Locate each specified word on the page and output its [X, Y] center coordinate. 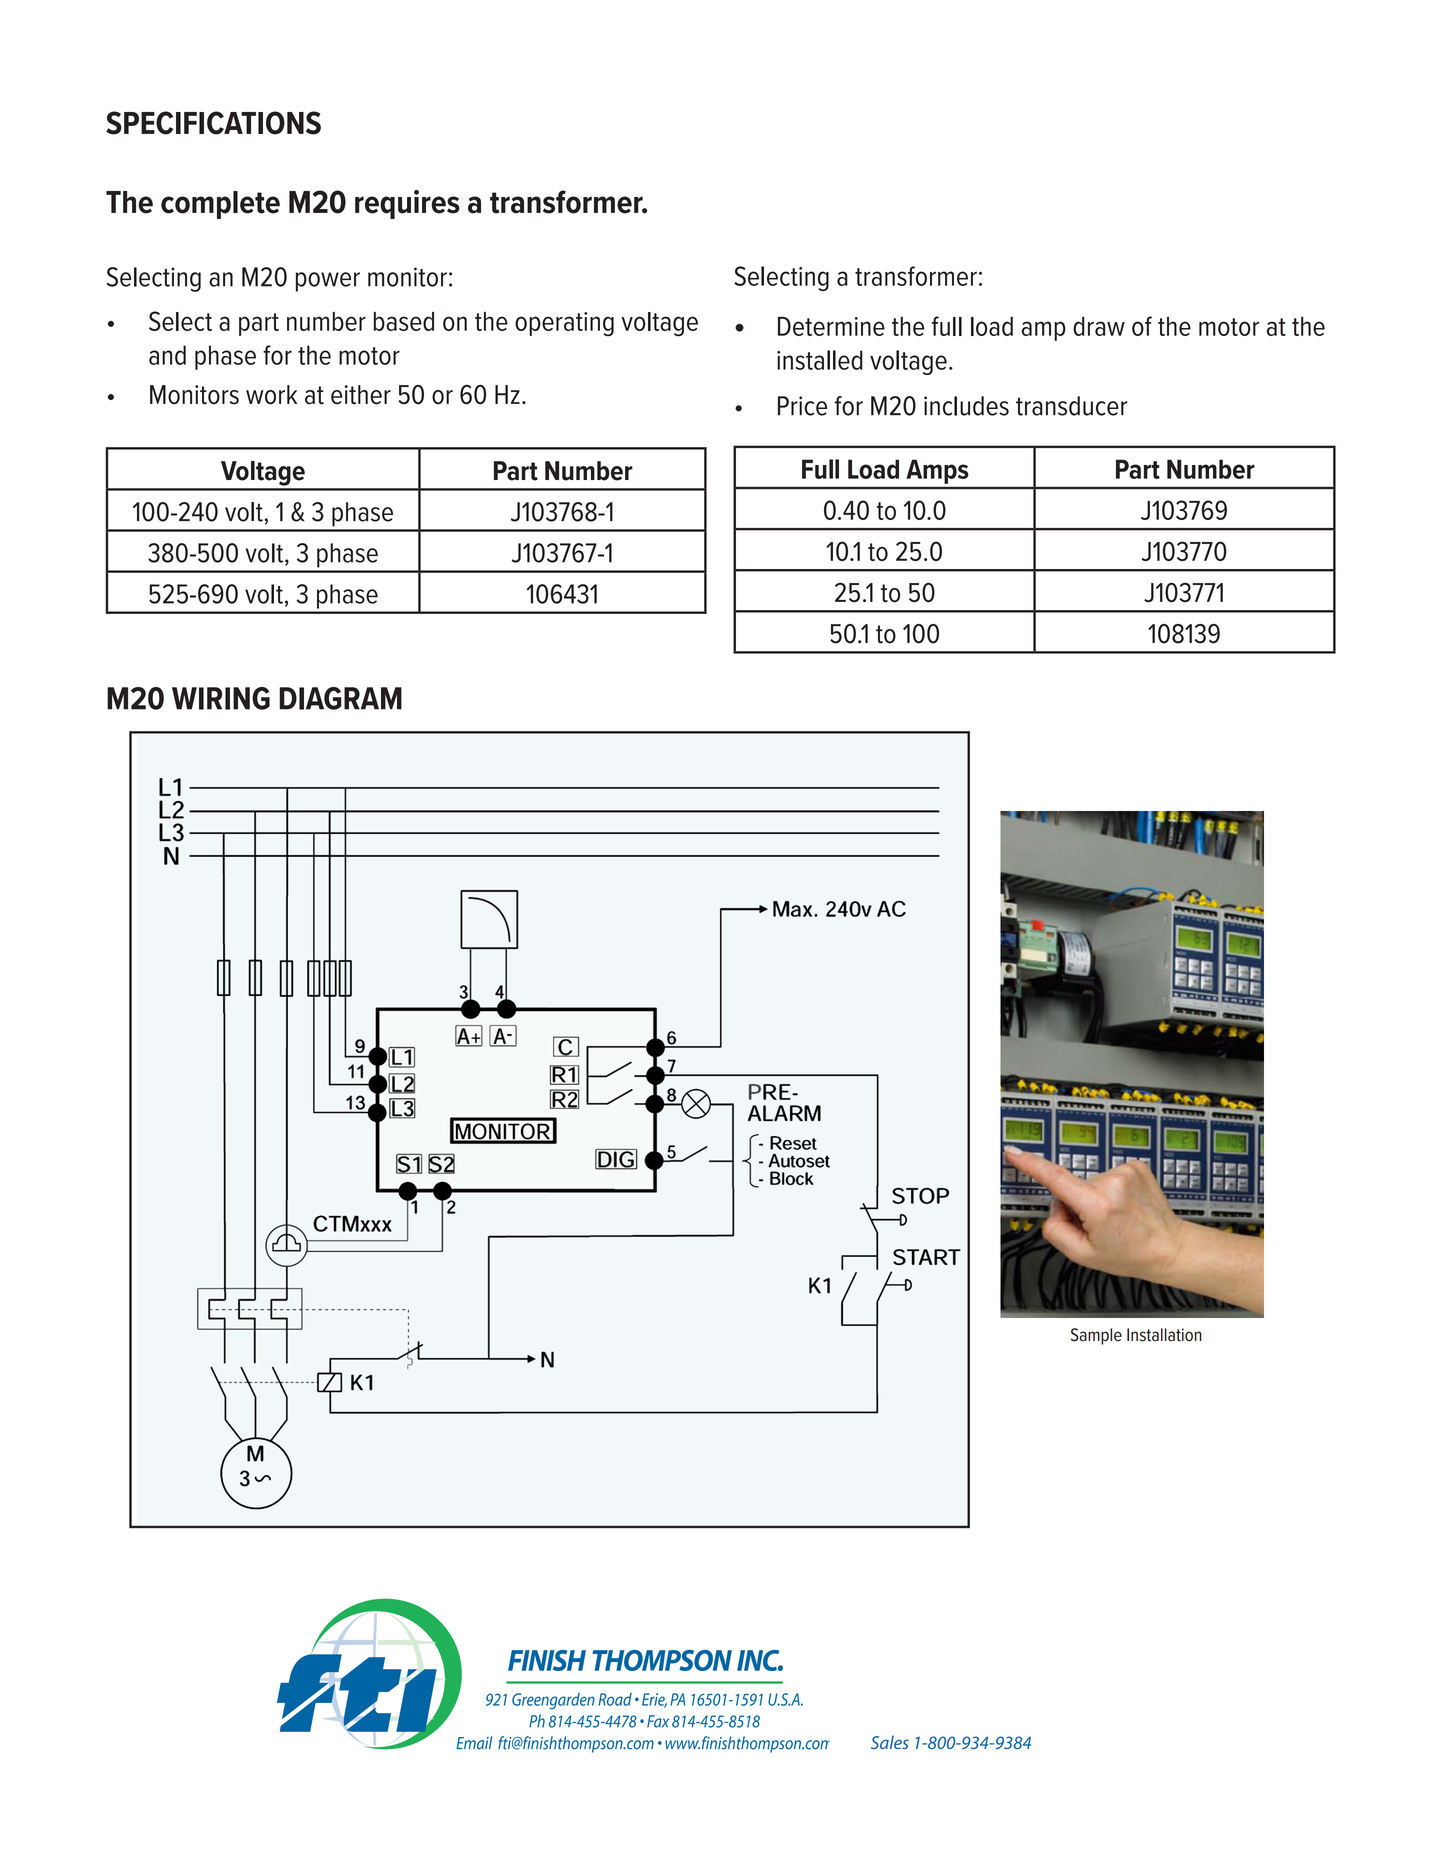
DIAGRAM [340, 698]
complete [220, 205]
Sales [890, 1742]
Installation [1164, 1335]
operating [564, 324]
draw [1099, 326]
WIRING [221, 698]
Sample [1096, 1336]
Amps [937, 472]
